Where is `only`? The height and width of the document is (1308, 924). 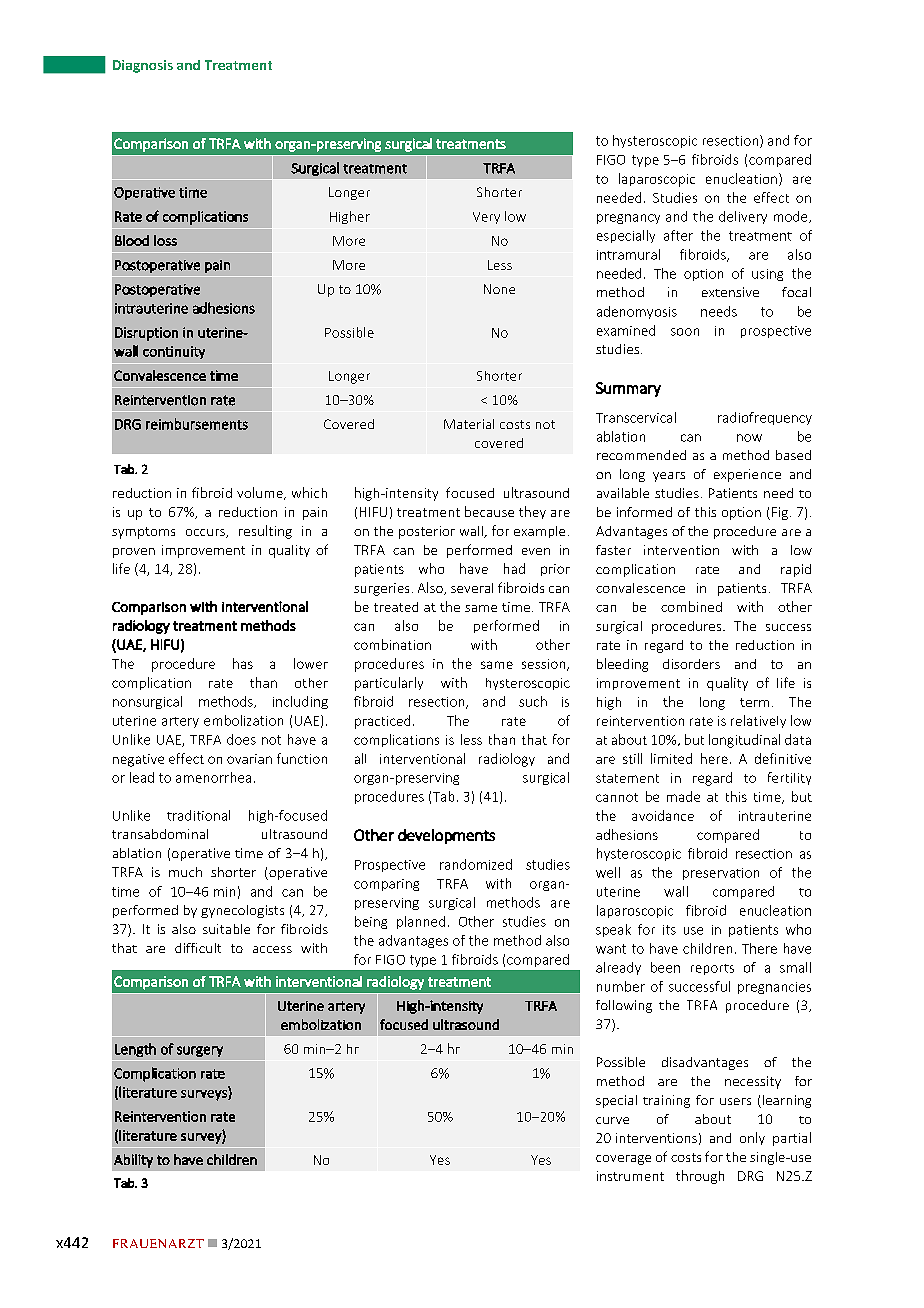 only is located at coordinates (752, 1138).
